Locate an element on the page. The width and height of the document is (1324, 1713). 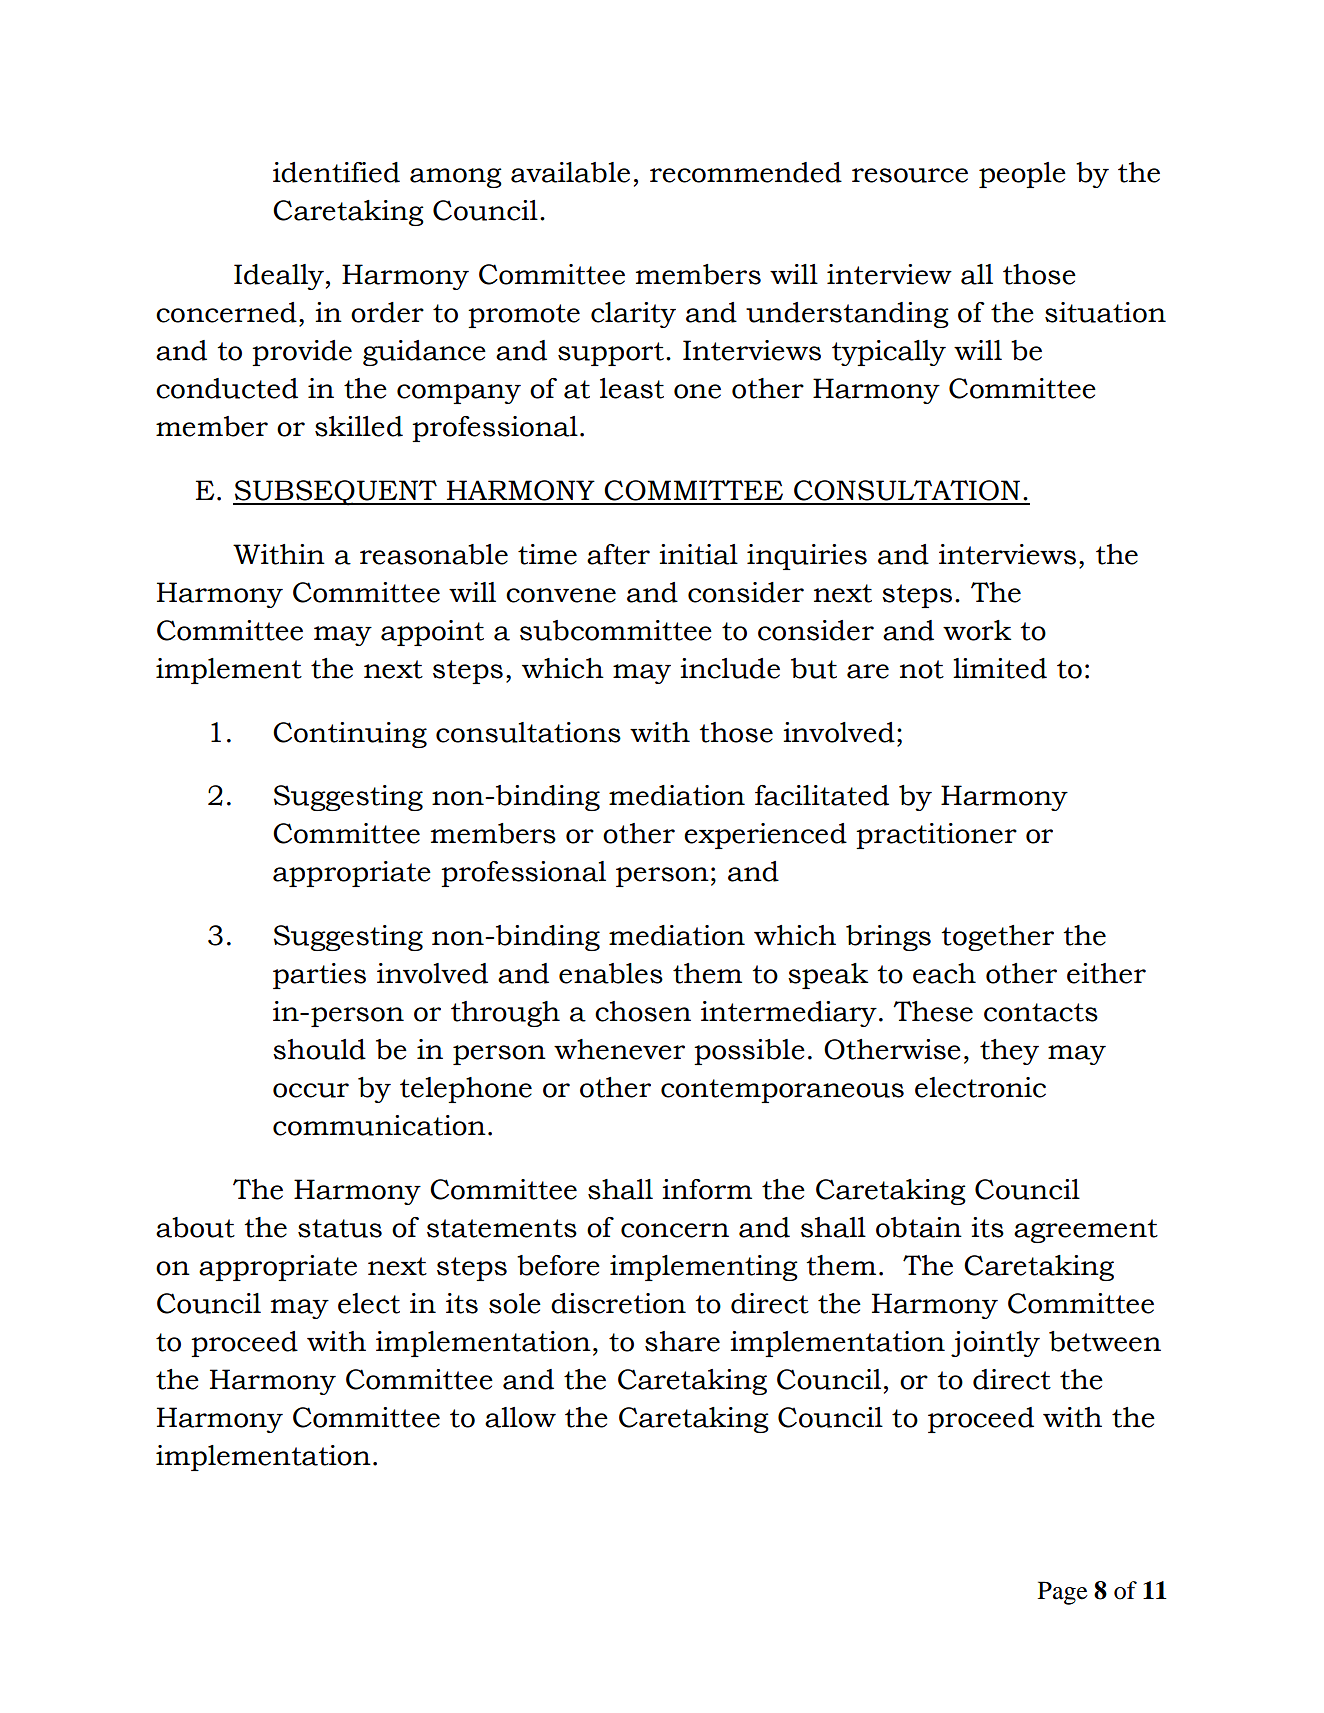
identified is located at coordinates (336, 172).
